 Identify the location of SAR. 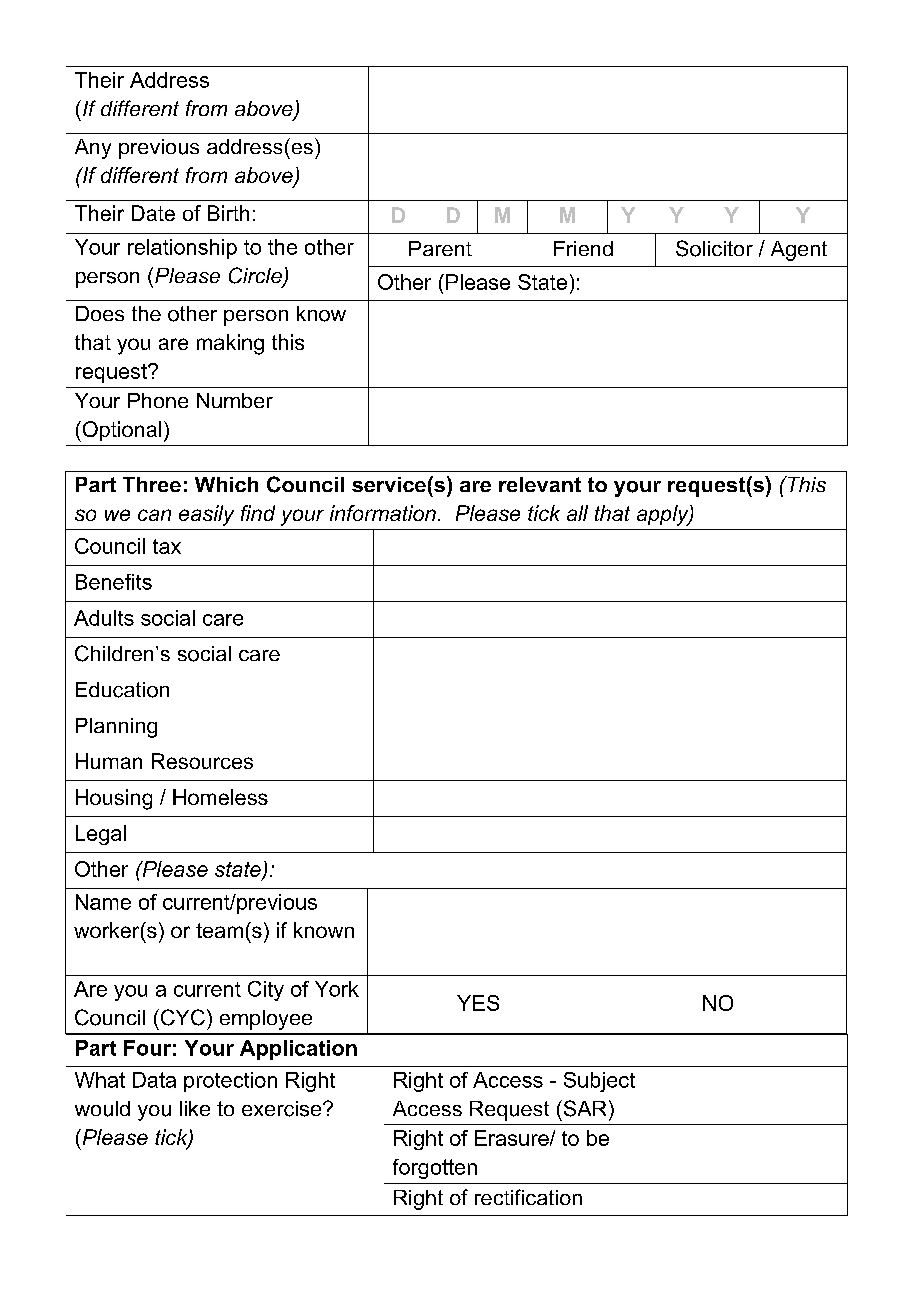
(583, 1108).
